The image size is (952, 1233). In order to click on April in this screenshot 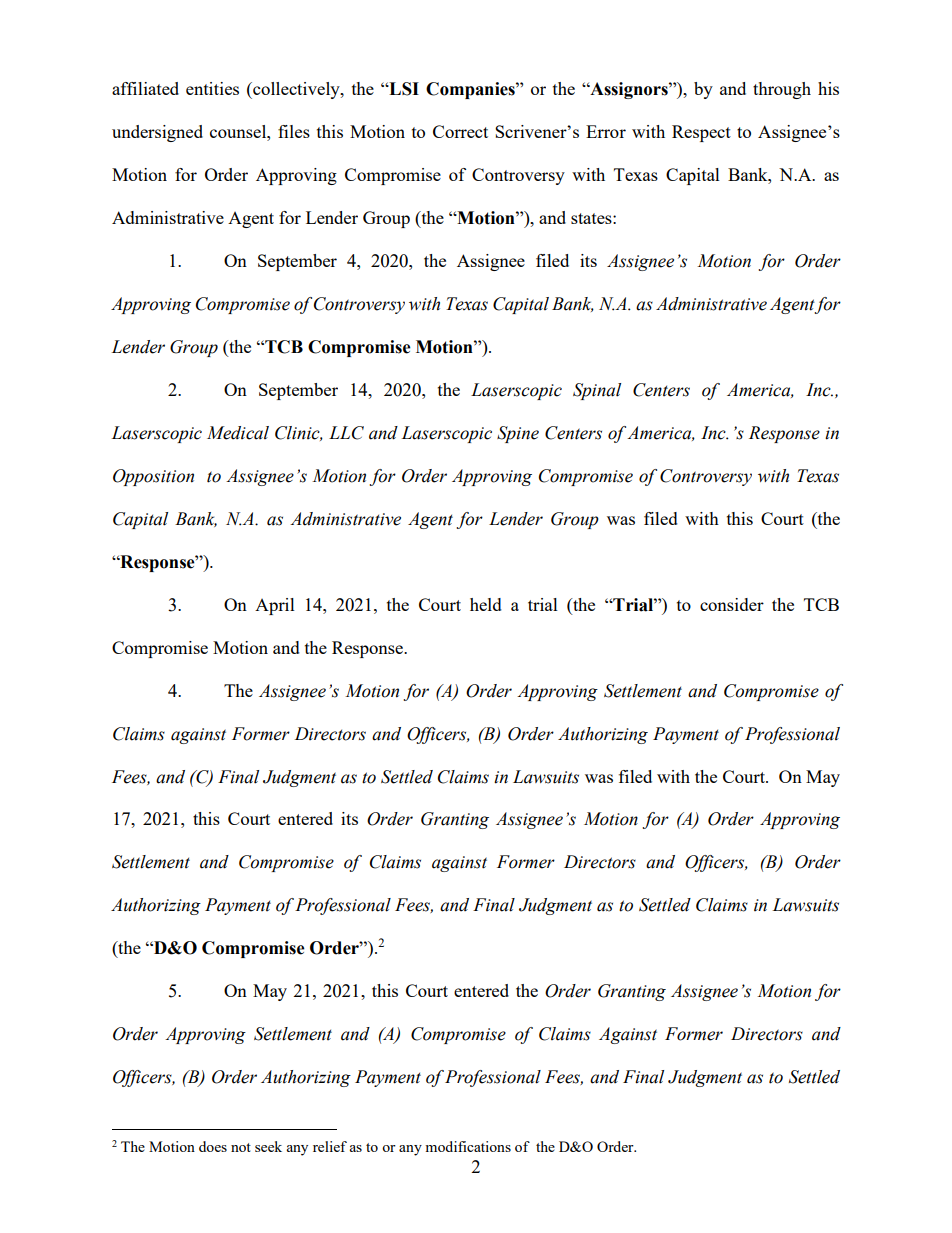, I will do `click(275, 606)`.
